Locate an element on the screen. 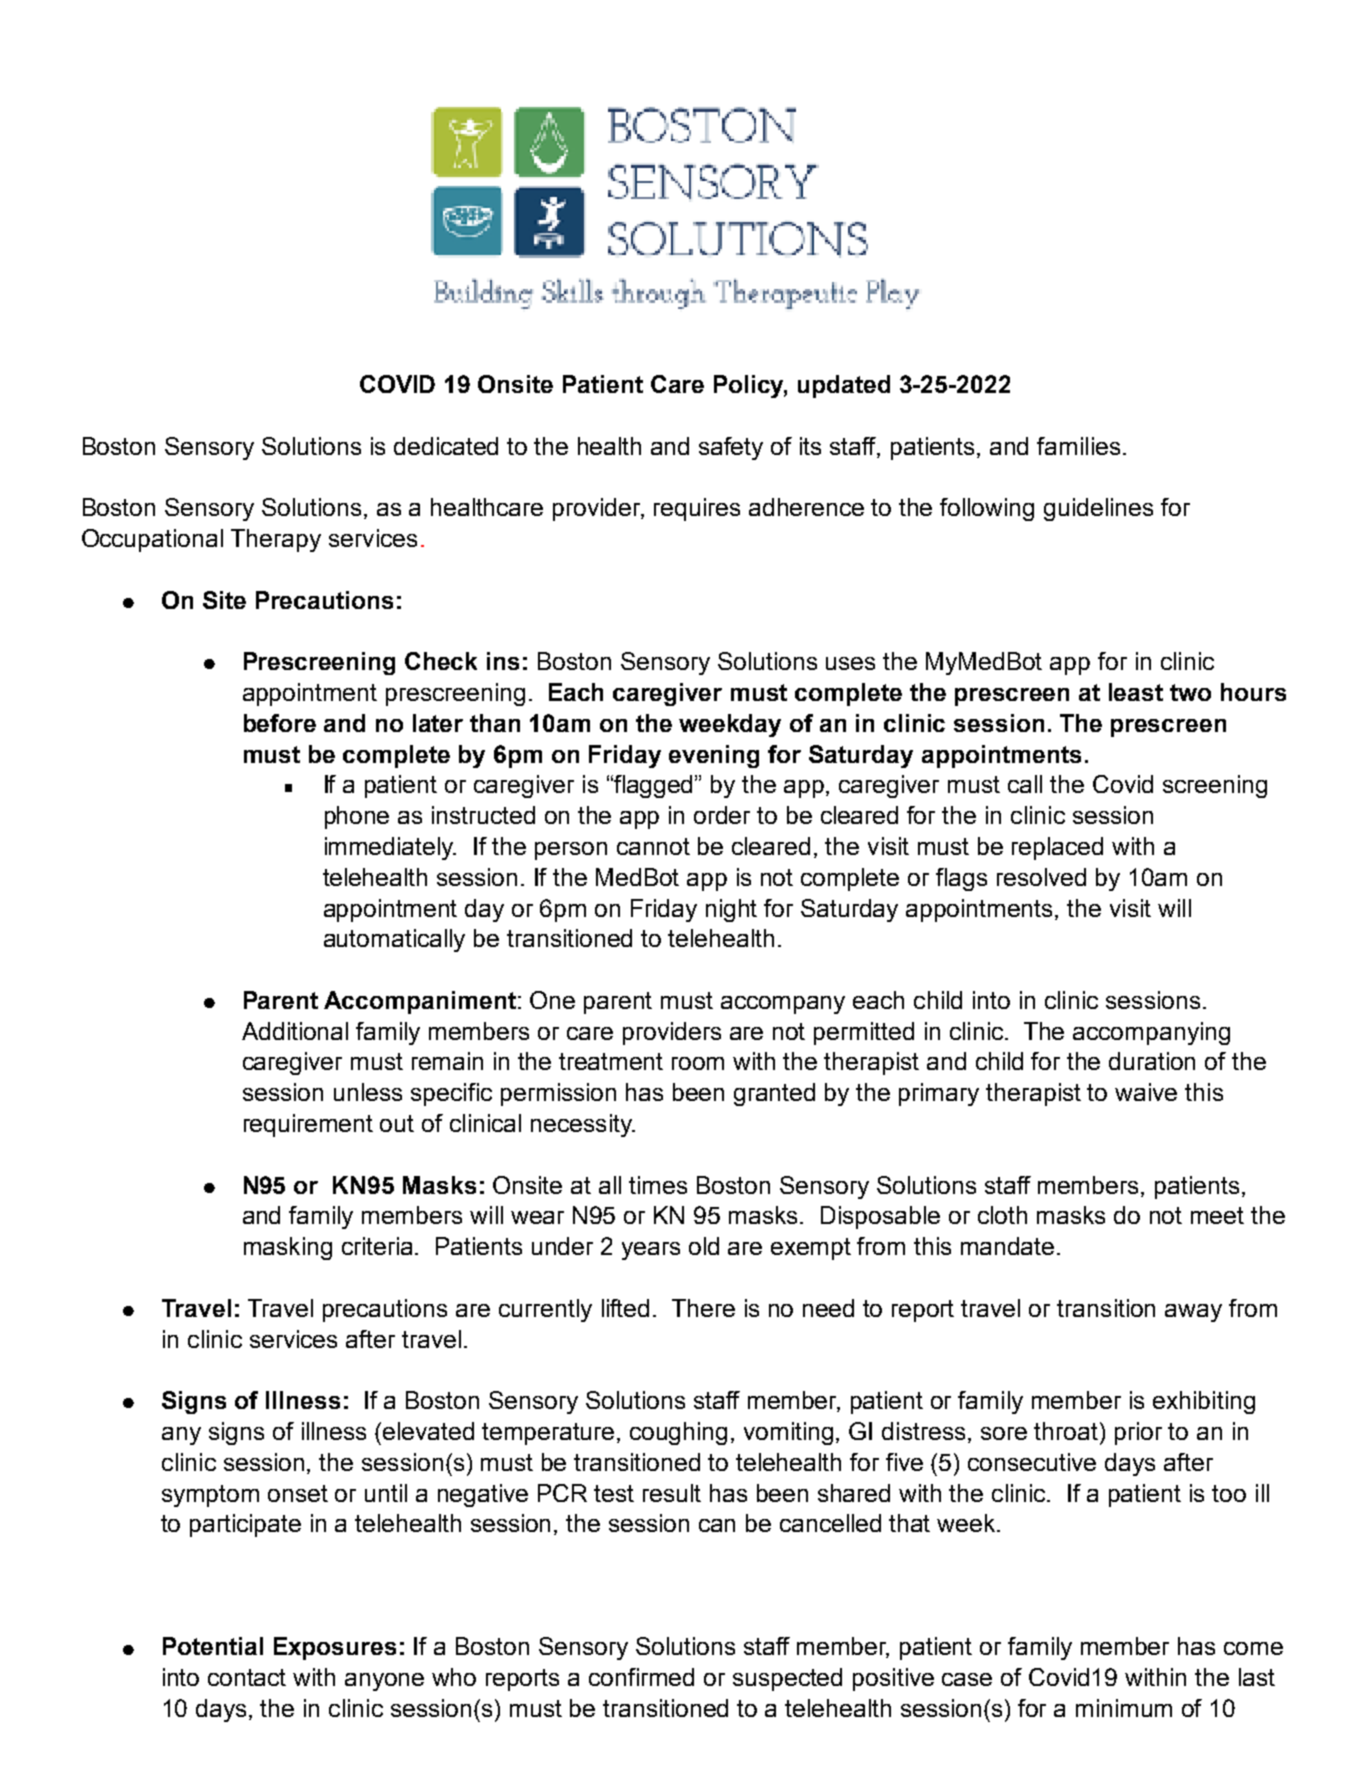 This screenshot has width=1371, height=1774. safety is located at coordinates (731, 448).
